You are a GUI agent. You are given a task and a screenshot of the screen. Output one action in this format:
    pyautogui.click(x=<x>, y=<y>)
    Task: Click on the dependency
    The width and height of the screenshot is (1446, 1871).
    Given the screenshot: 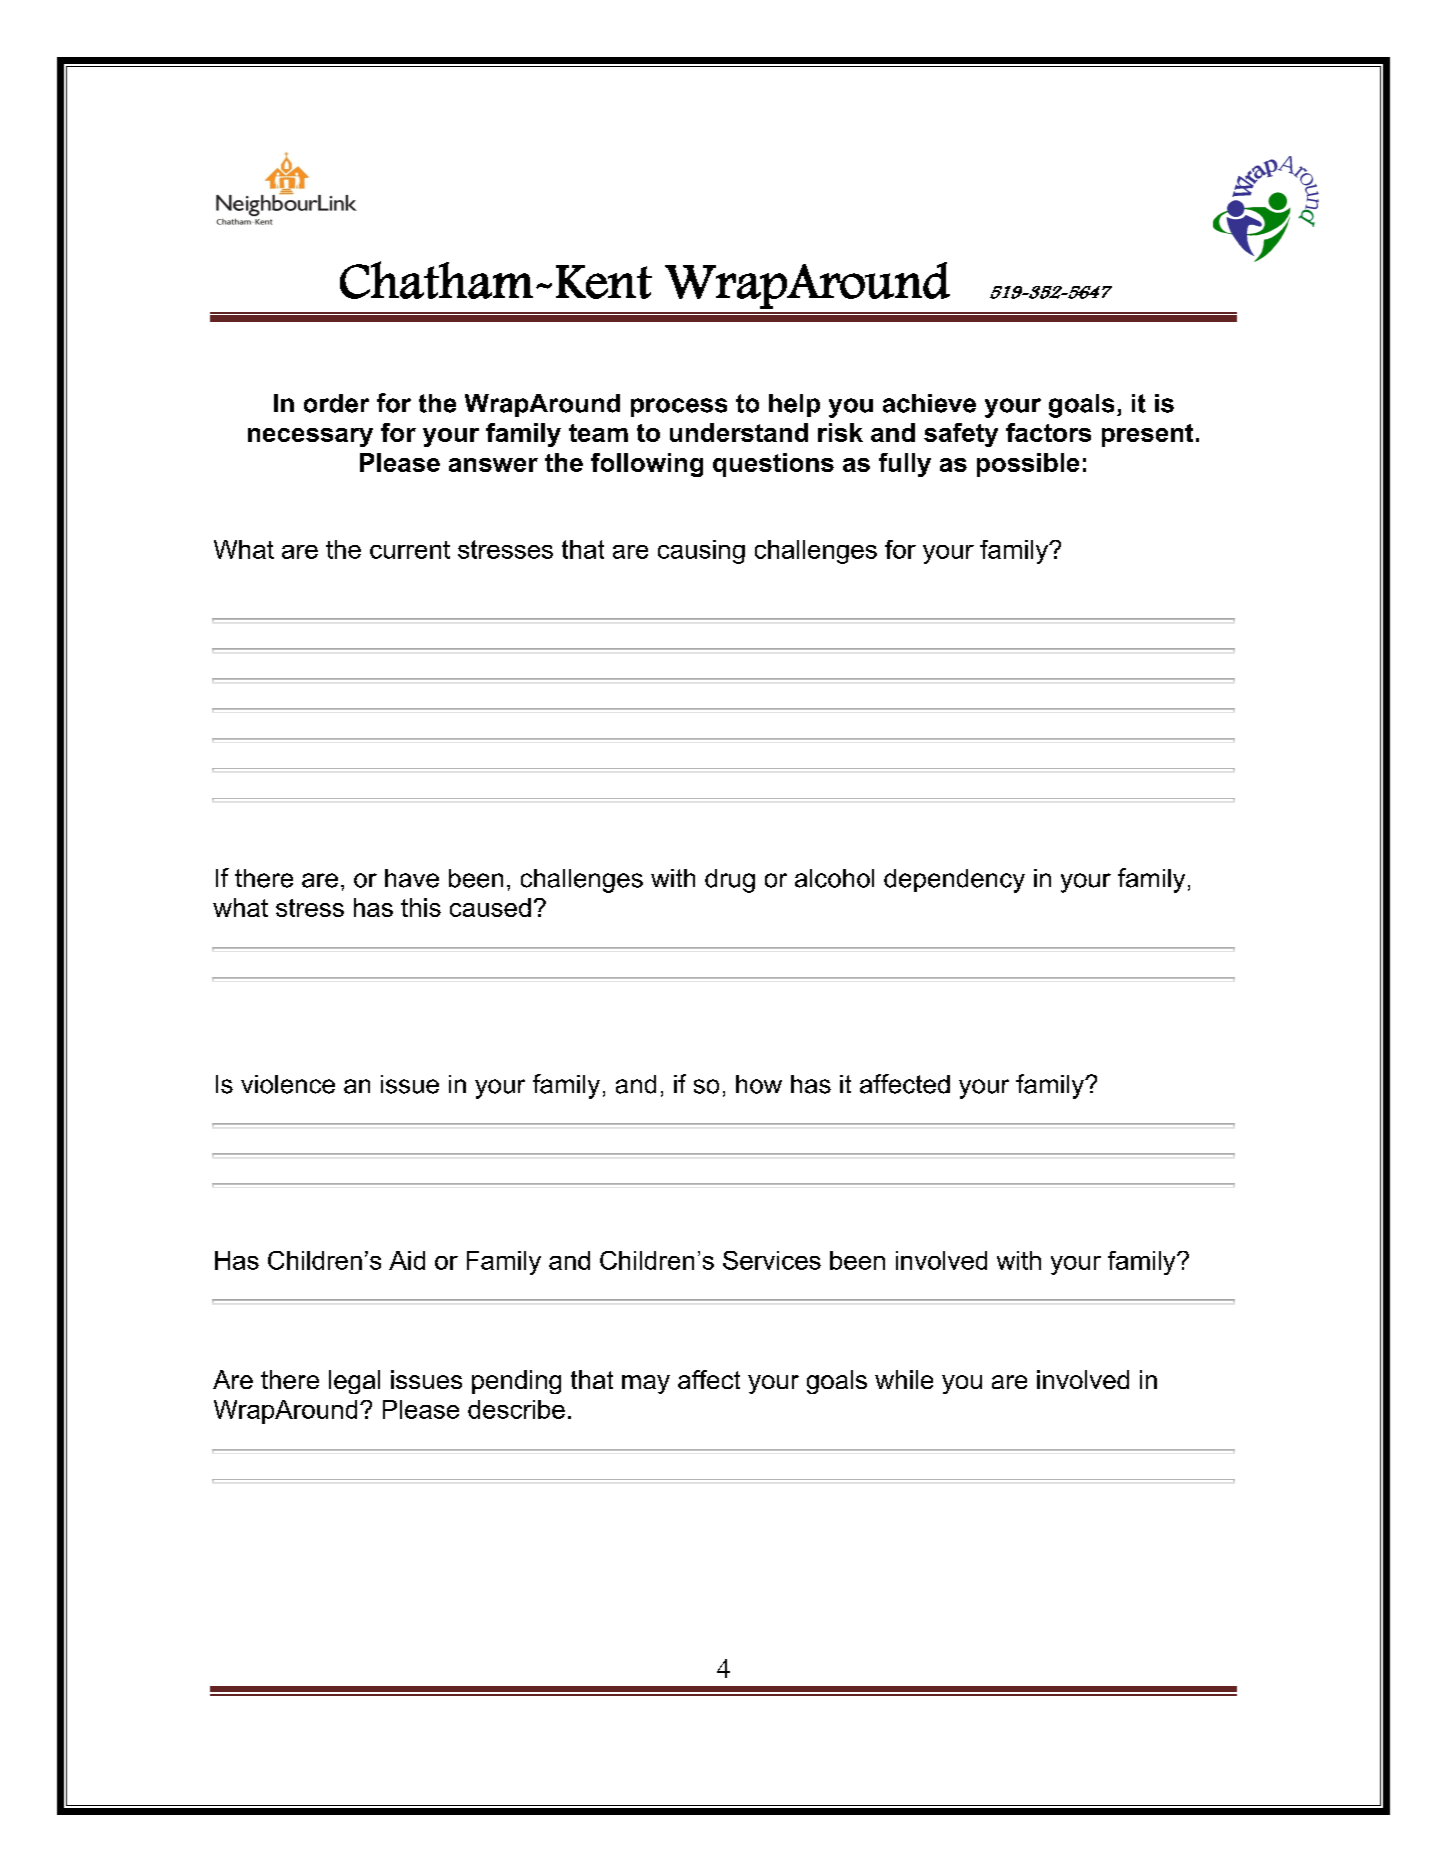 What is the action you would take?
    pyautogui.click(x=954, y=881)
